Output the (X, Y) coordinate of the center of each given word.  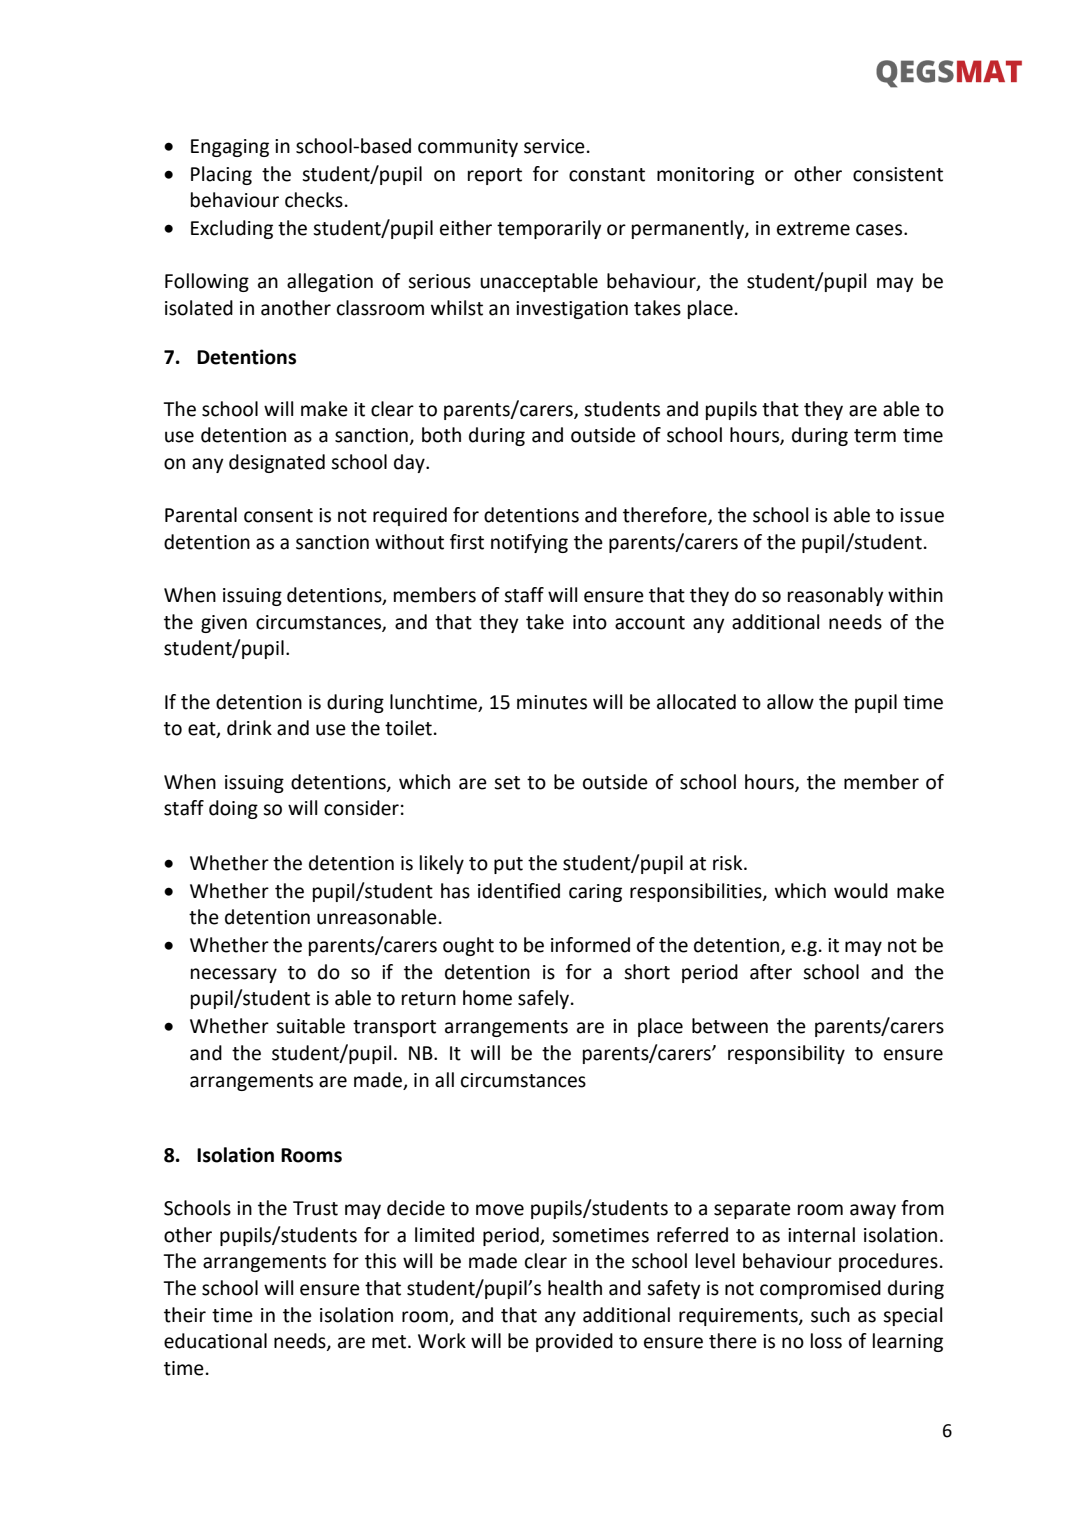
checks (314, 200)
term (875, 436)
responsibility (786, 1054)
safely (545, 999)
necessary (234, 975)
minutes (552, 702)
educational (215, 1341)
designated (277, 463)
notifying (529, 543)
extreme (813, 229)
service (554, 146)
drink (249, 728)
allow (790, 702)
